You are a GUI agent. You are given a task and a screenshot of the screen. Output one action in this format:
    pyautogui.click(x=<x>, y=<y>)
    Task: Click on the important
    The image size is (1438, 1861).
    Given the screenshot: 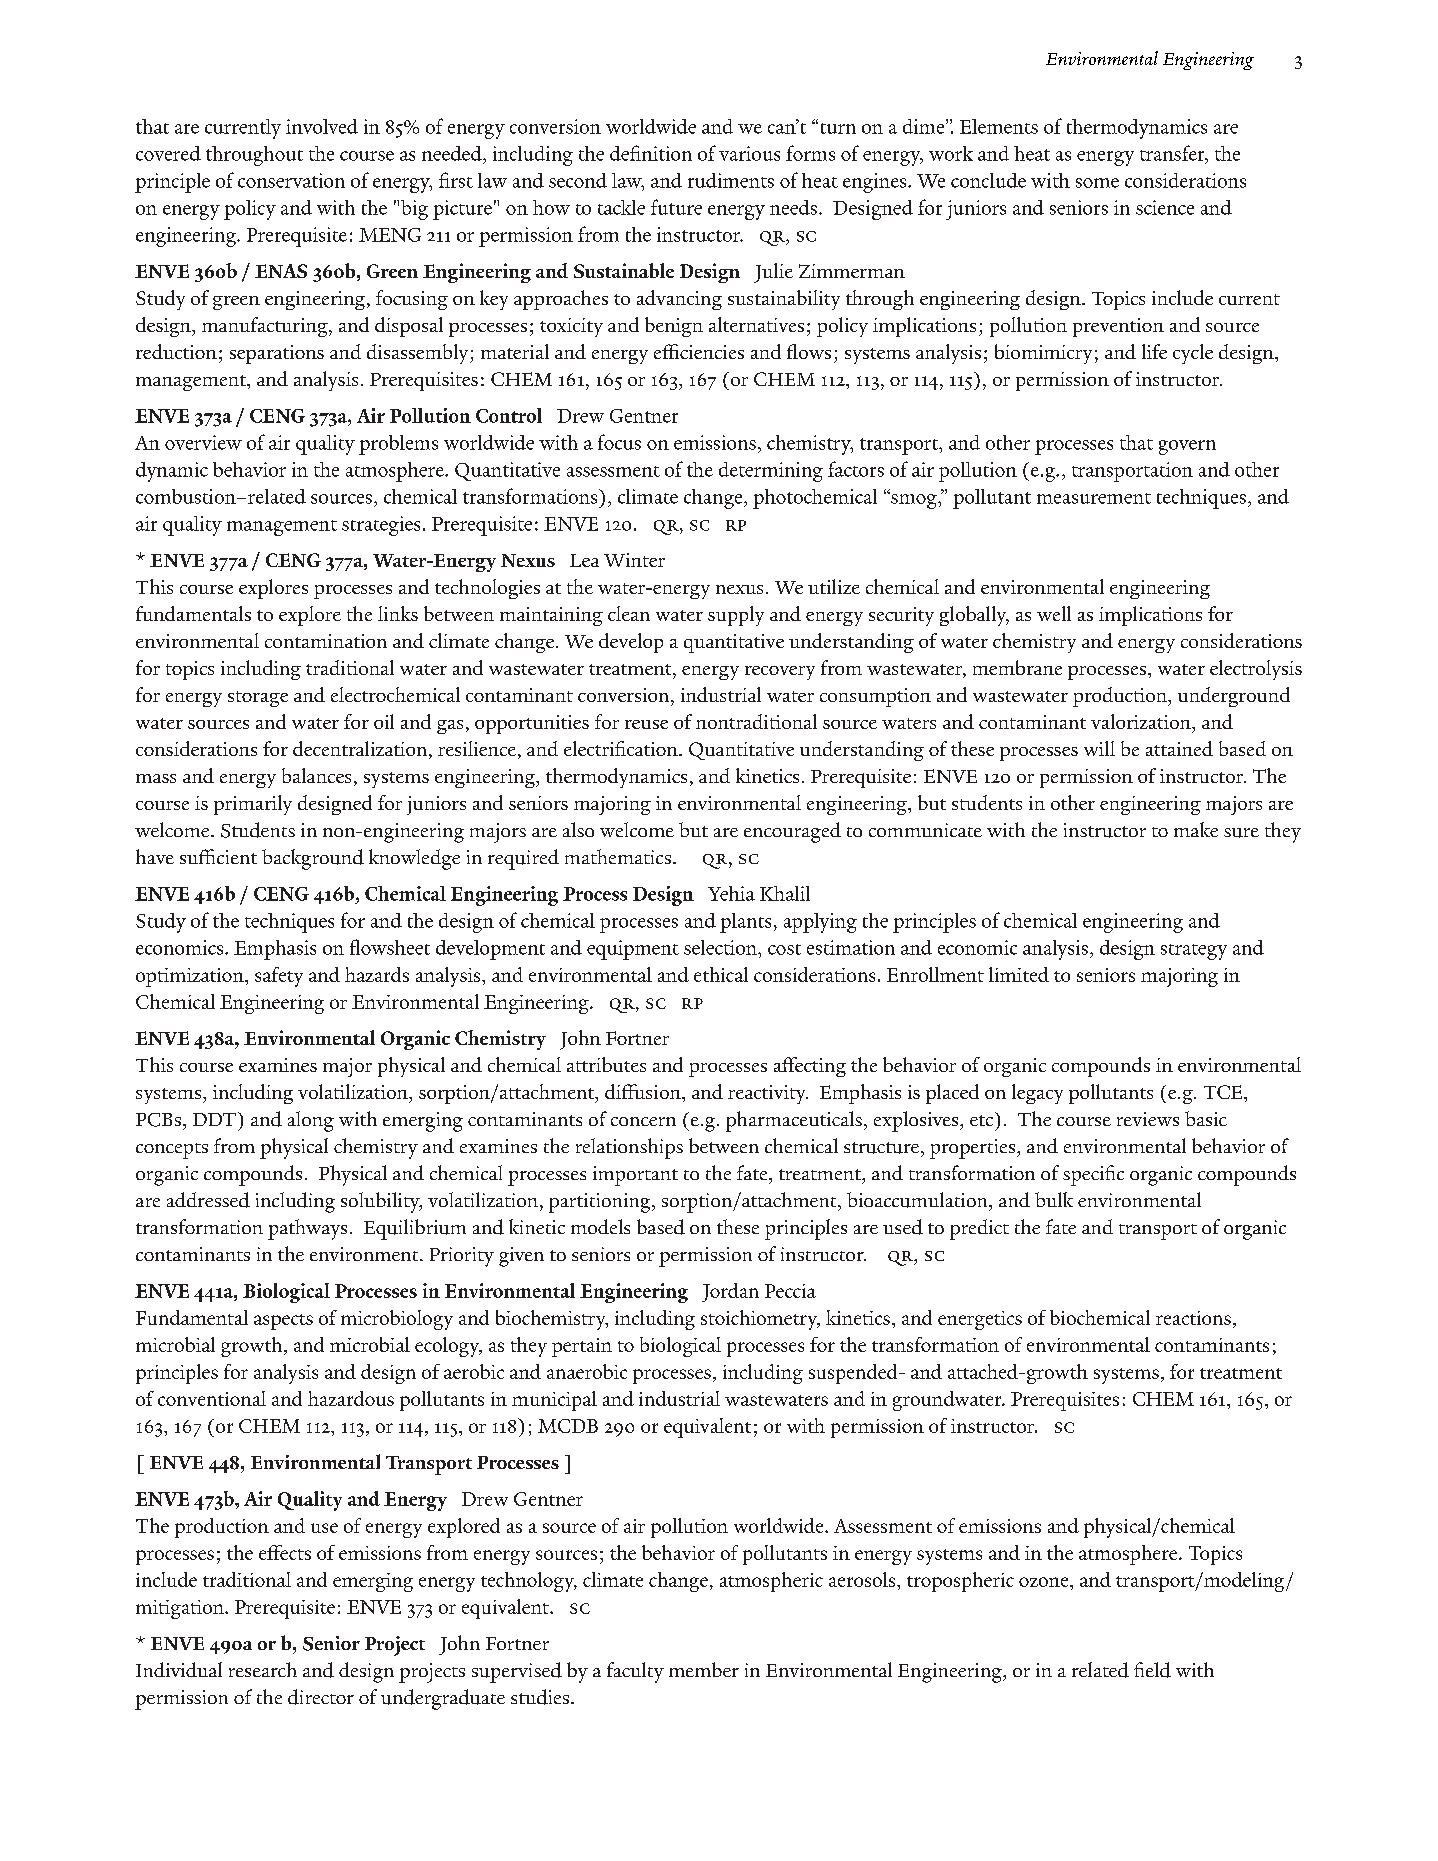 What is the action you would take?
    pyautogui.click(x=635, y=1176)
